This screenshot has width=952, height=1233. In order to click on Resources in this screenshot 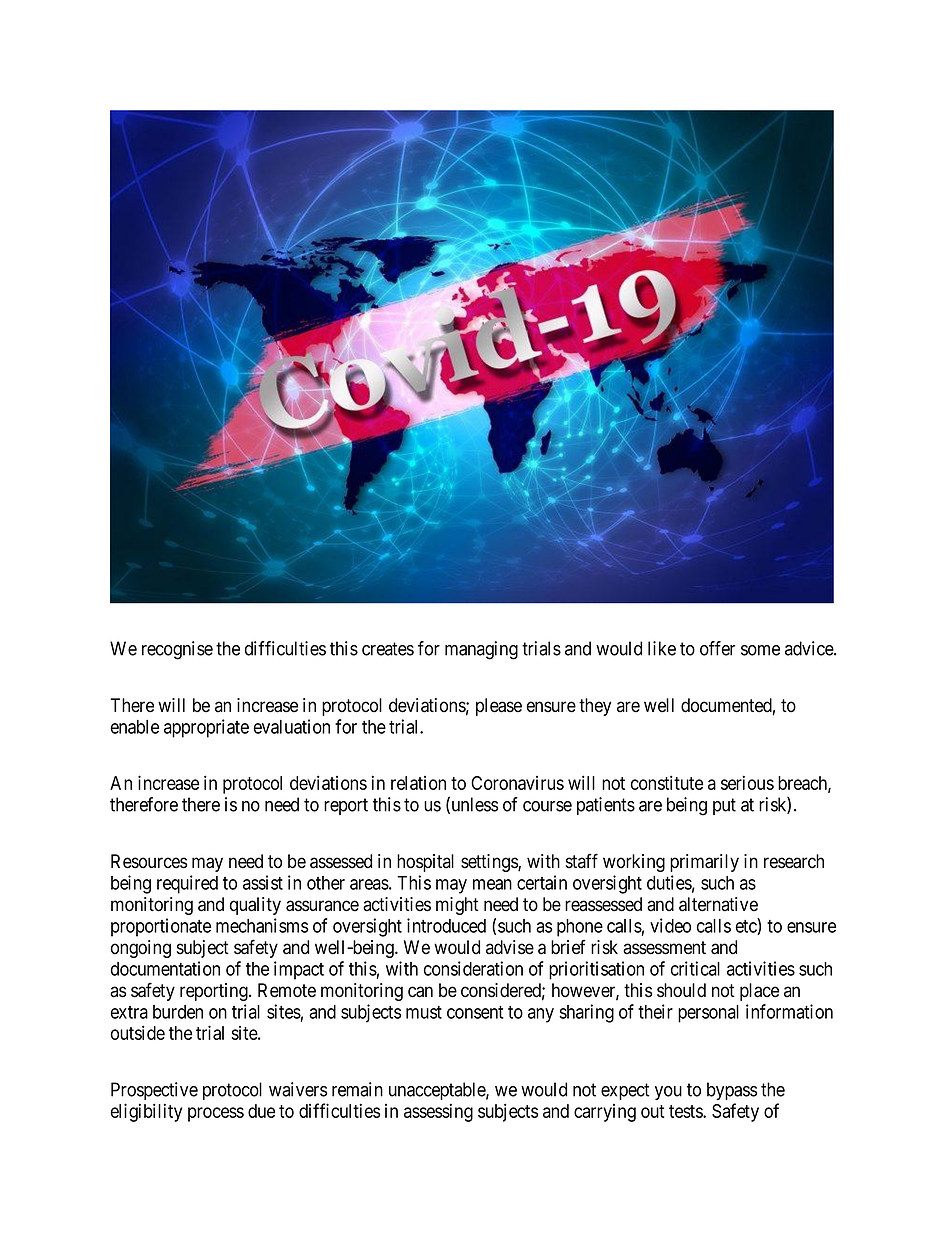, I will do `click(149, 861)`.
